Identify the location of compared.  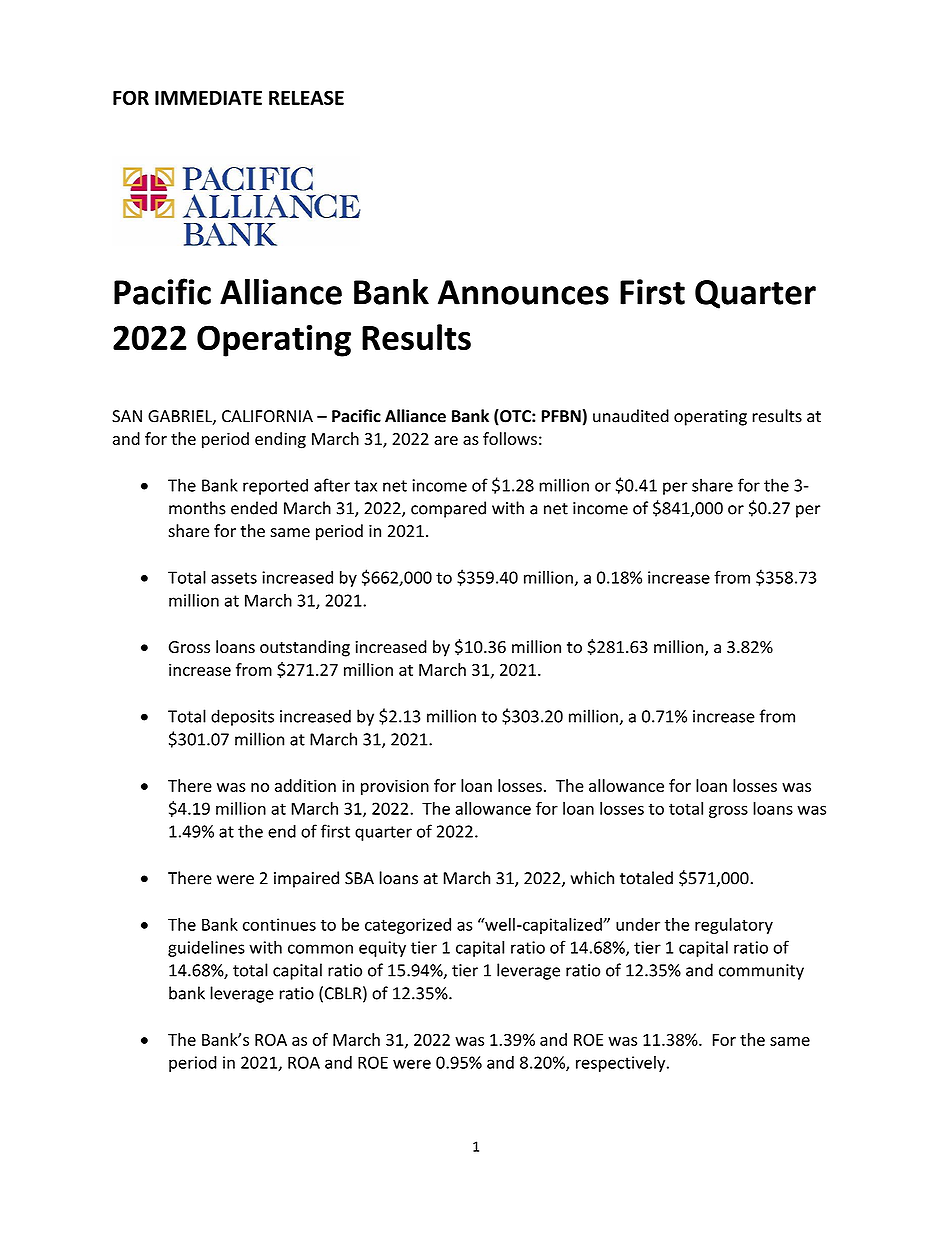
(448, 509).
